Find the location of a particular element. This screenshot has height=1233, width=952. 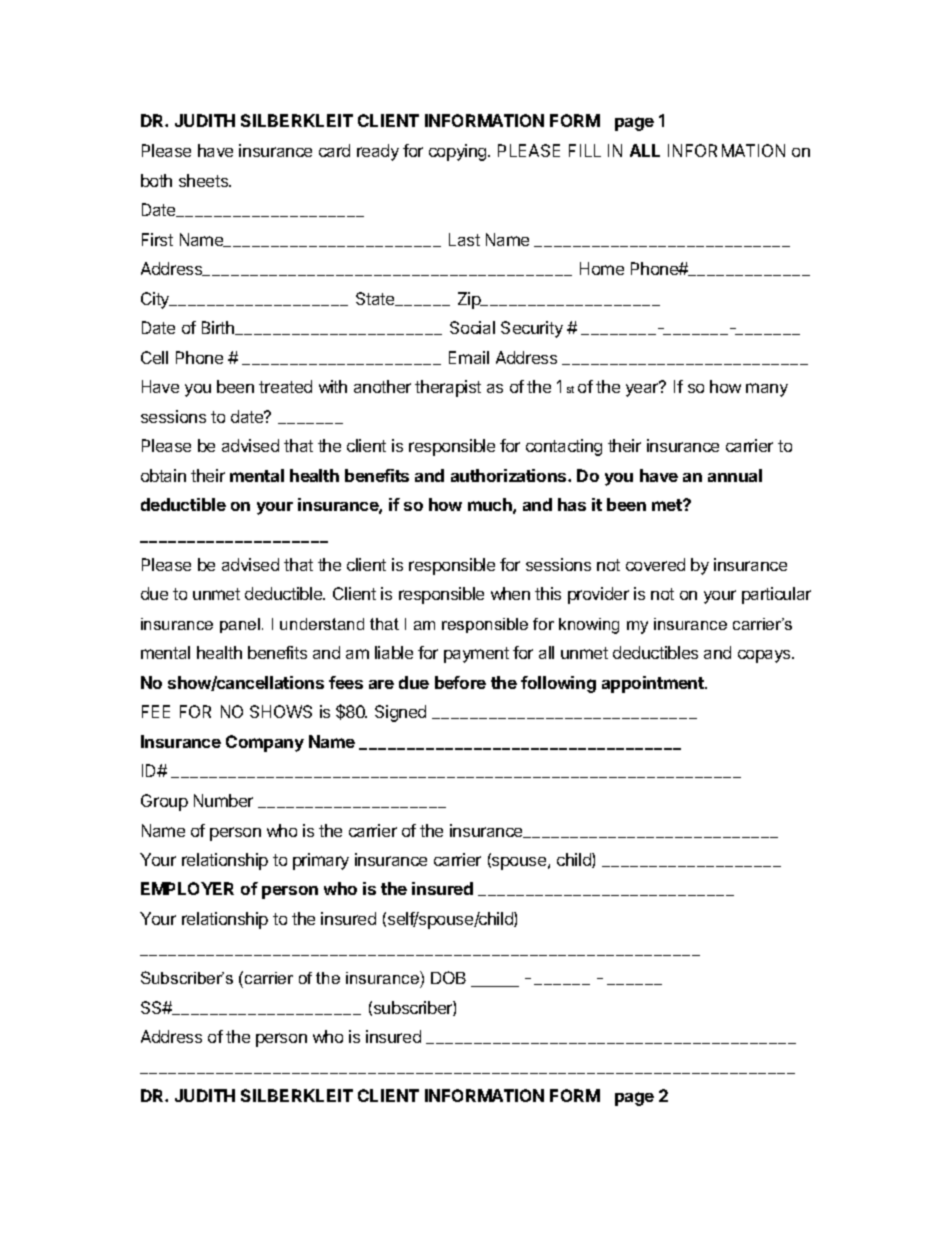

panel is located at coordinates (240, 625).
